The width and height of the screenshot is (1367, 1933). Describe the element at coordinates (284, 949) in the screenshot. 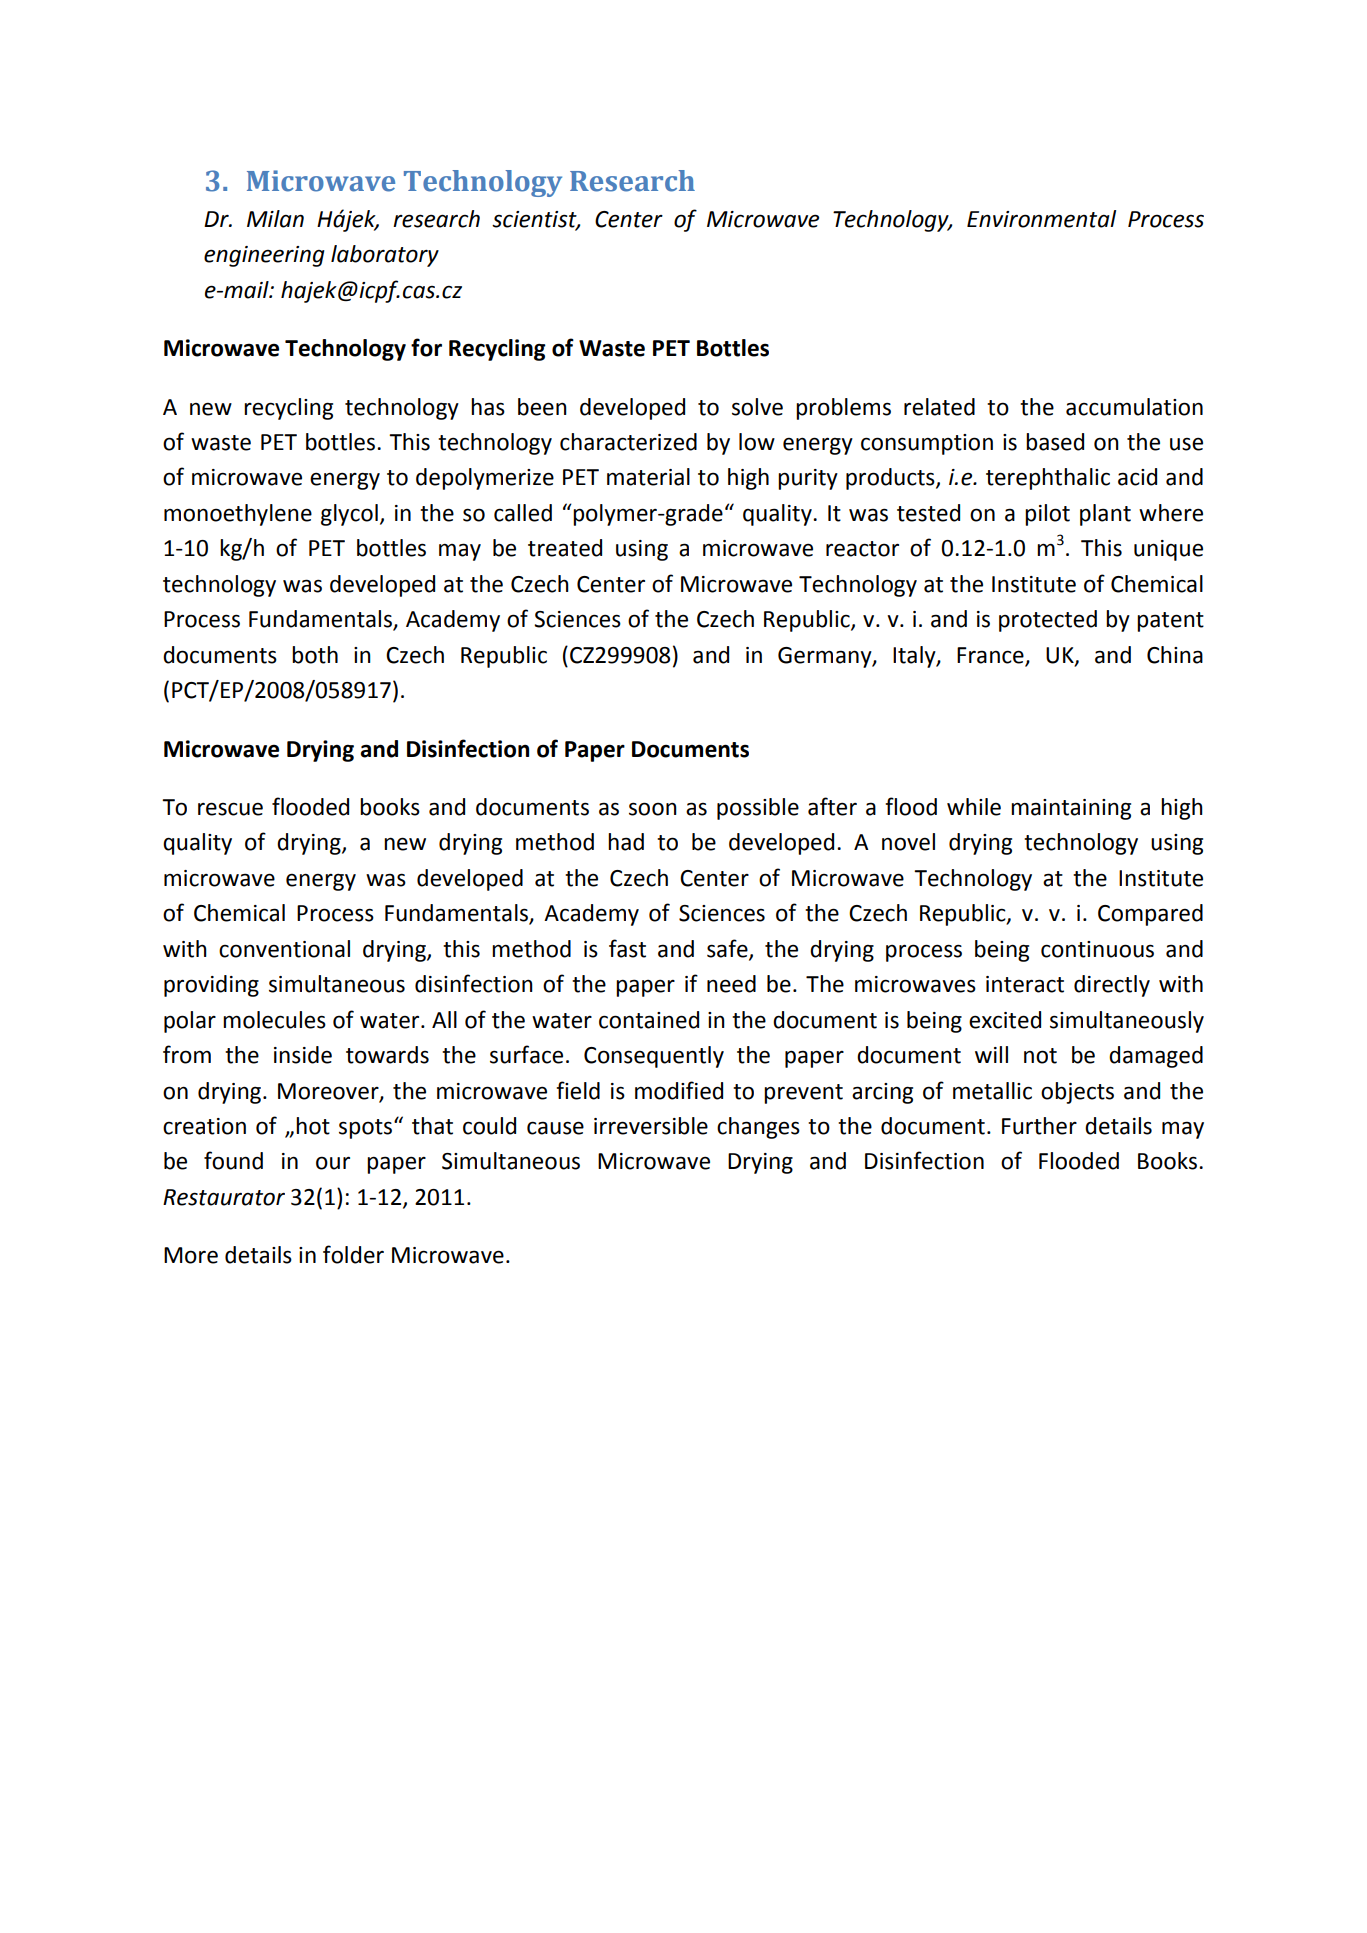

I see `conventional` at that location.
